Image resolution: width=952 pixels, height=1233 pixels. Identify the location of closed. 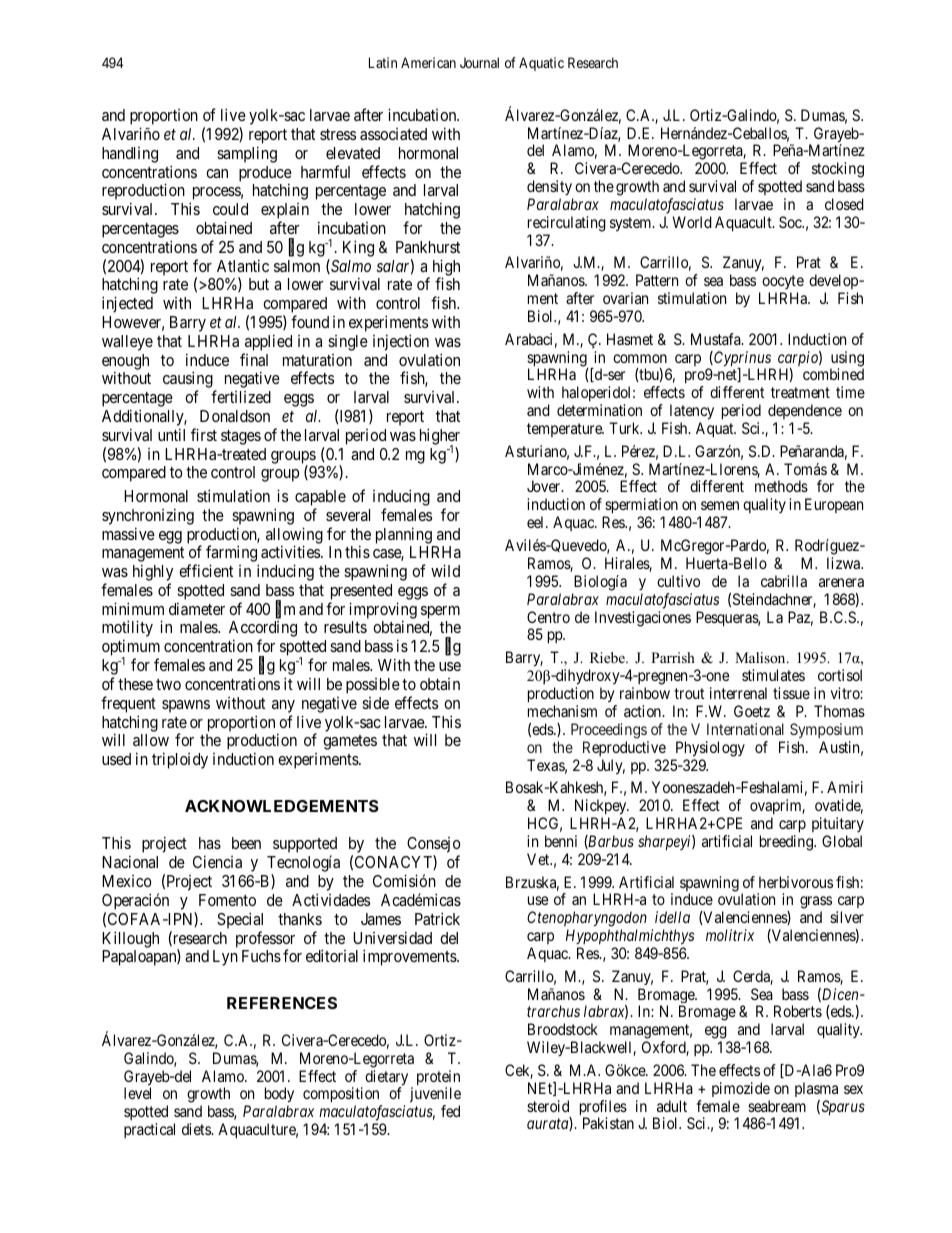
(844, 204).
